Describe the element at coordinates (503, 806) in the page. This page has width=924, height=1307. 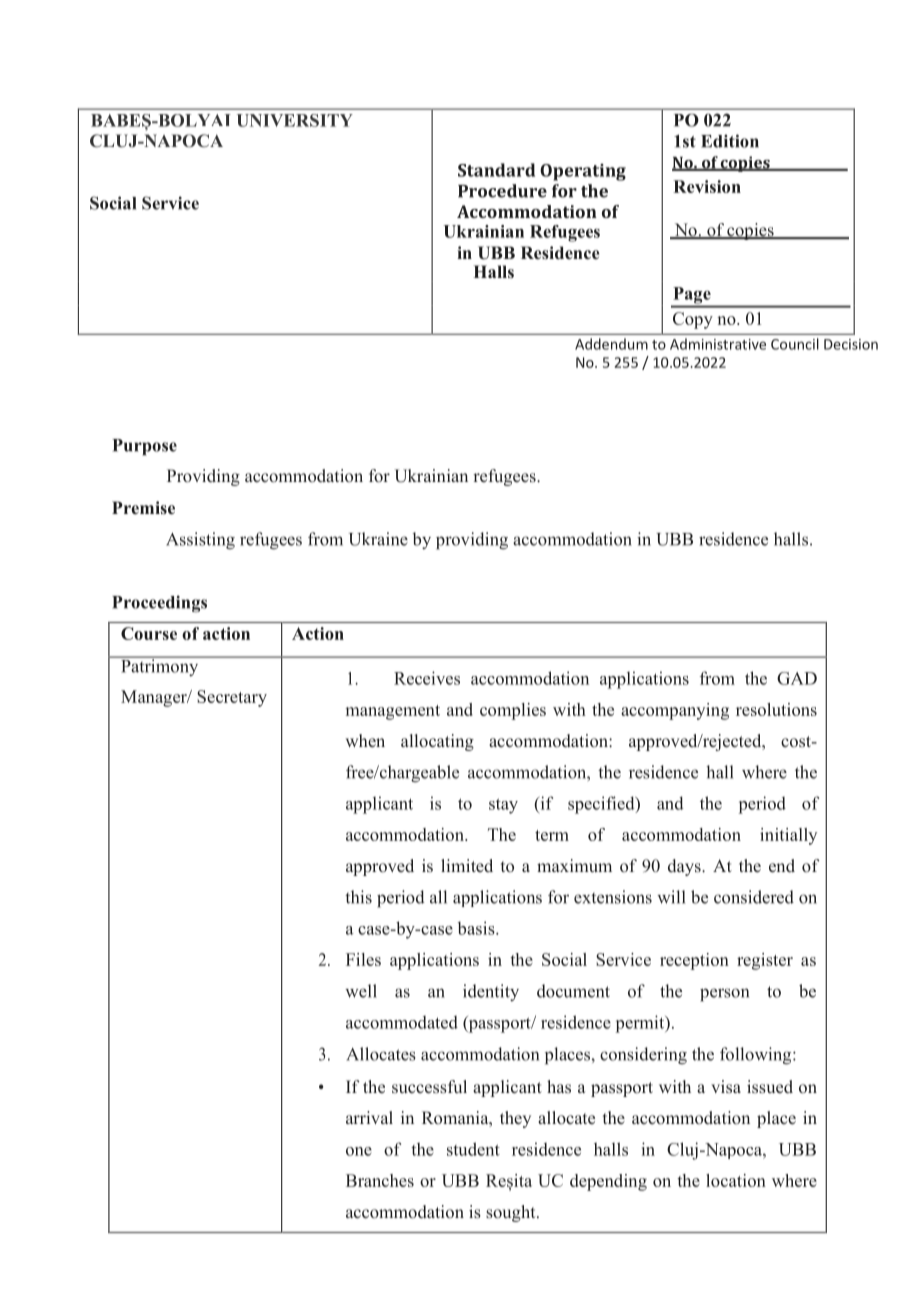
I see `stay` at that location.
